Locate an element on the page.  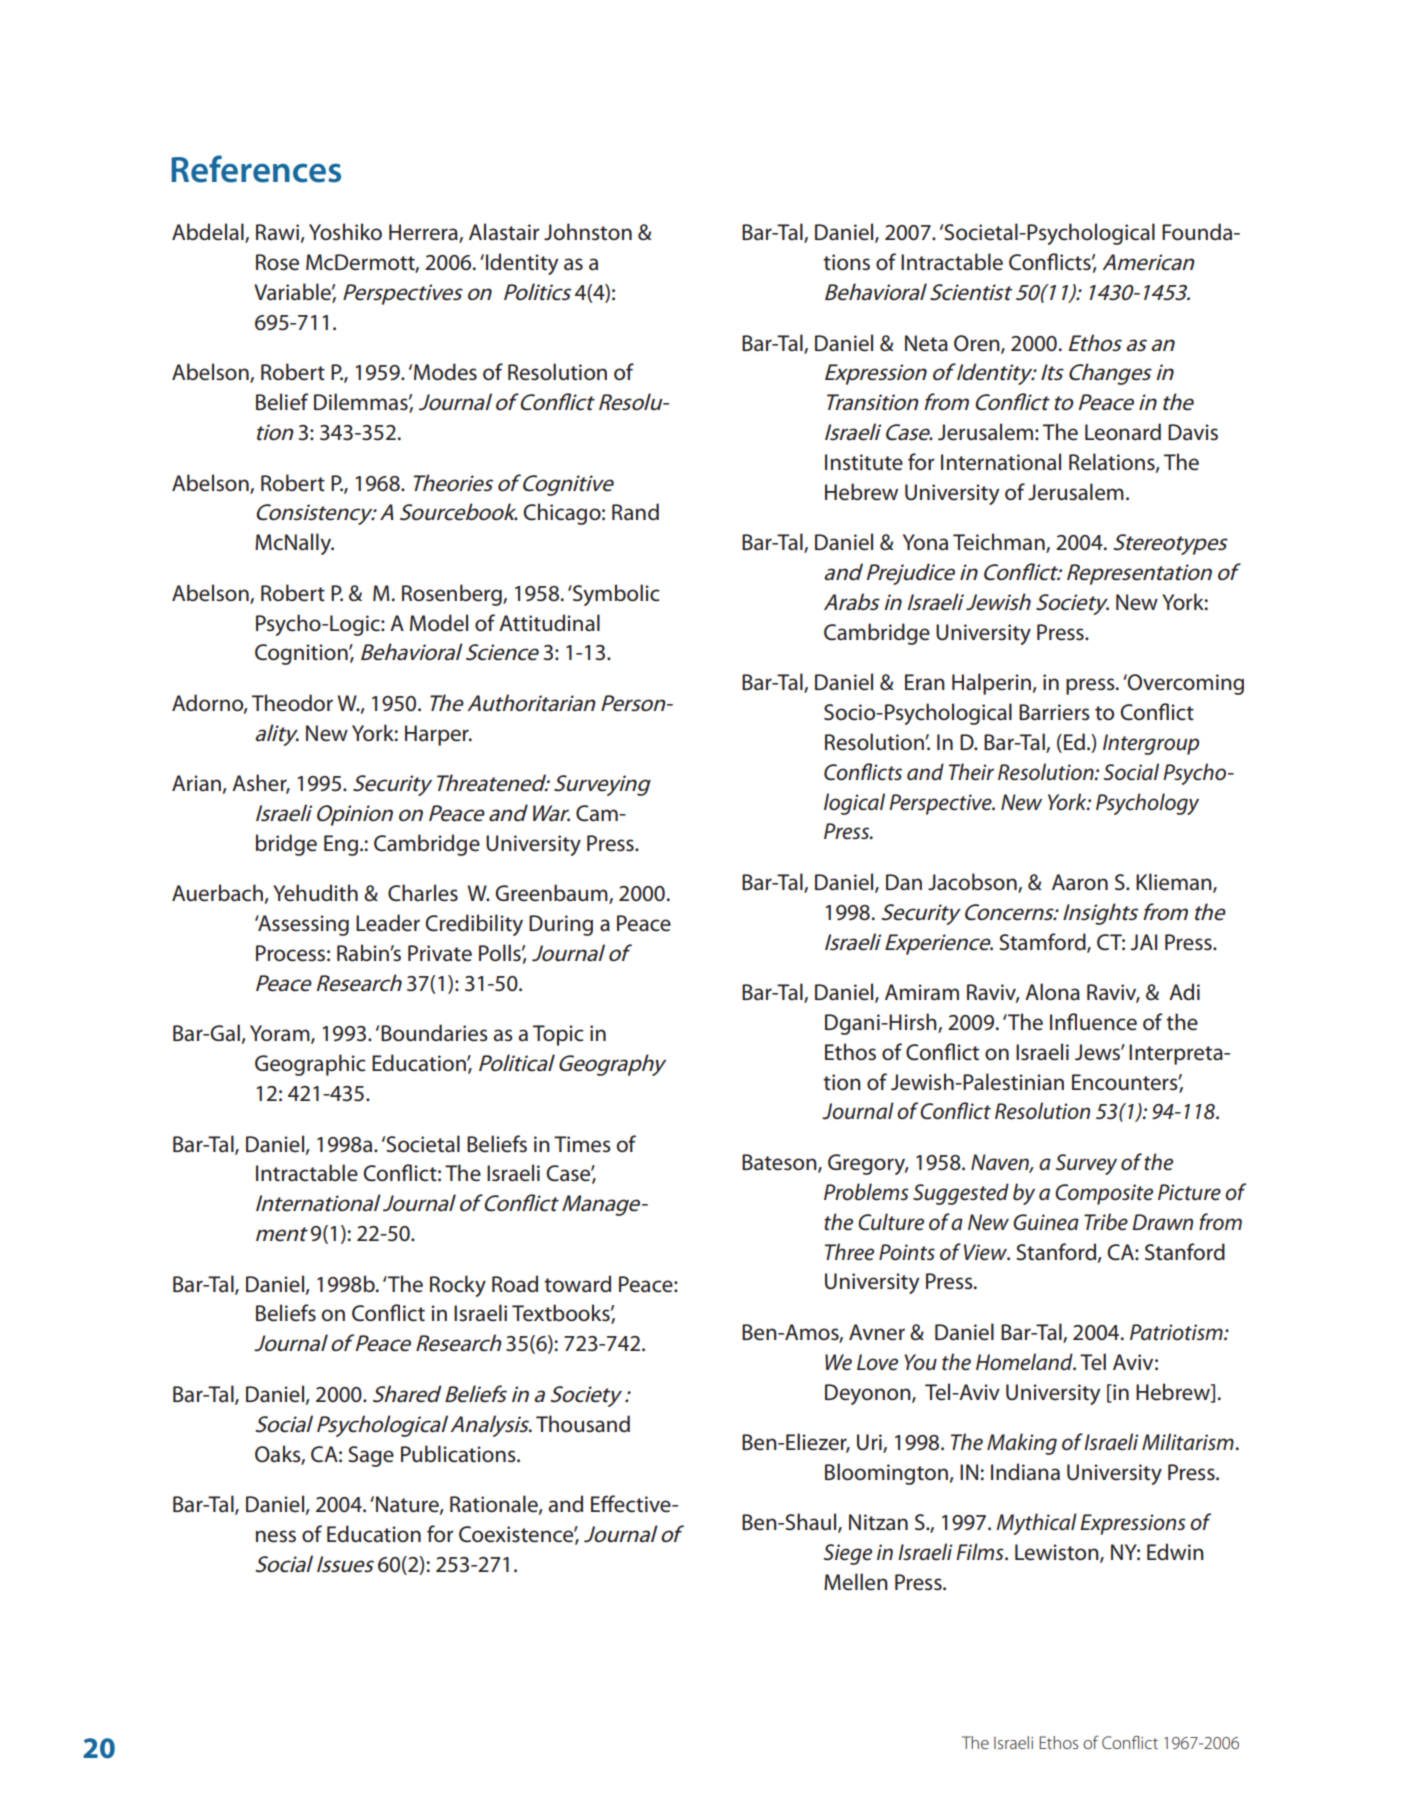
Siege is located at coordinates (848, 1554).
